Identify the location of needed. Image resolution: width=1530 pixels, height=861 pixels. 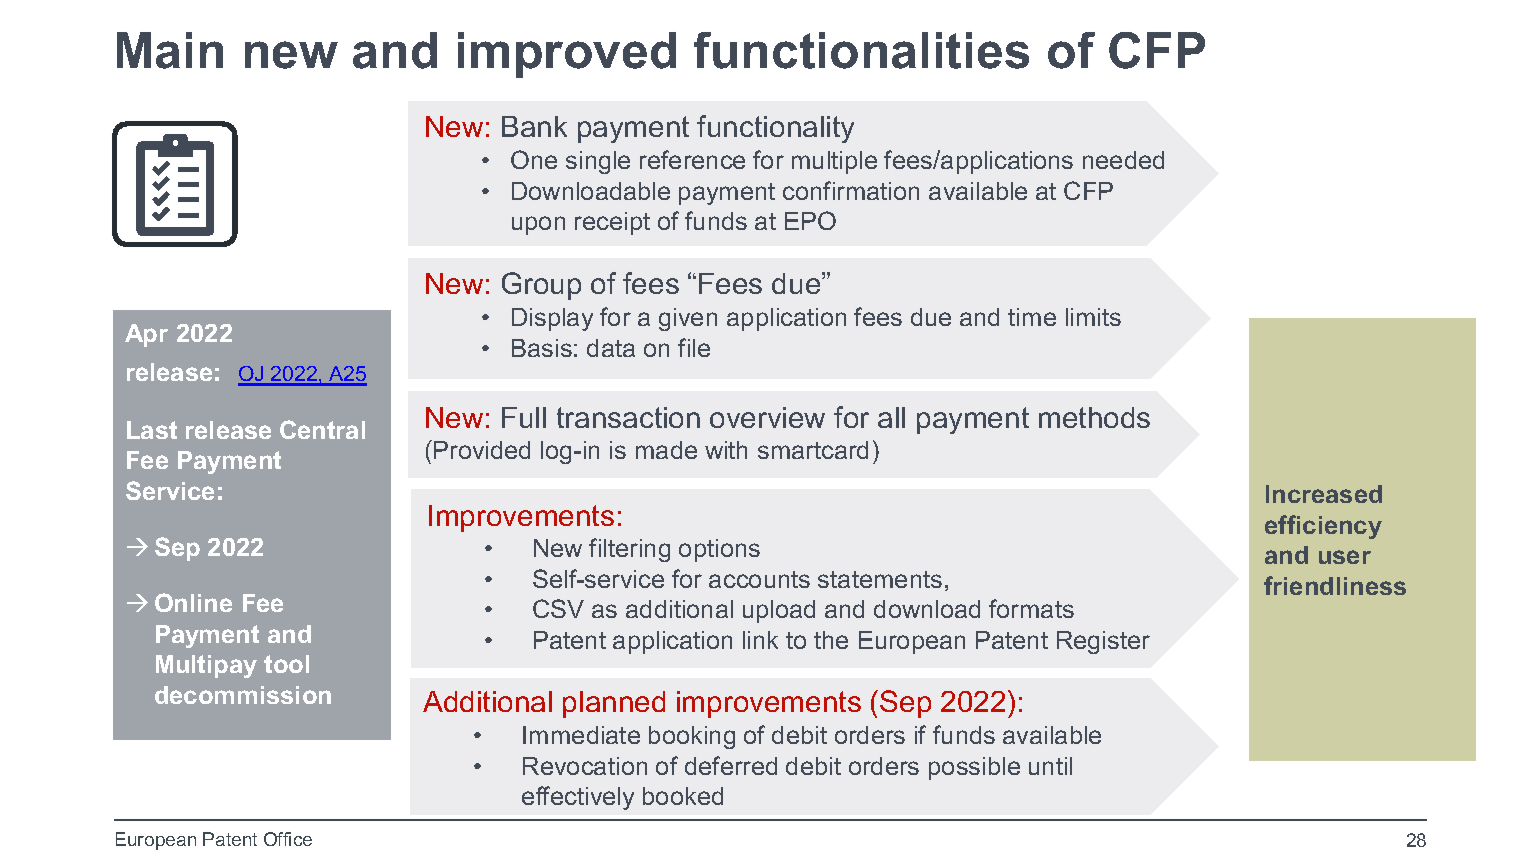
(1123, 160).
